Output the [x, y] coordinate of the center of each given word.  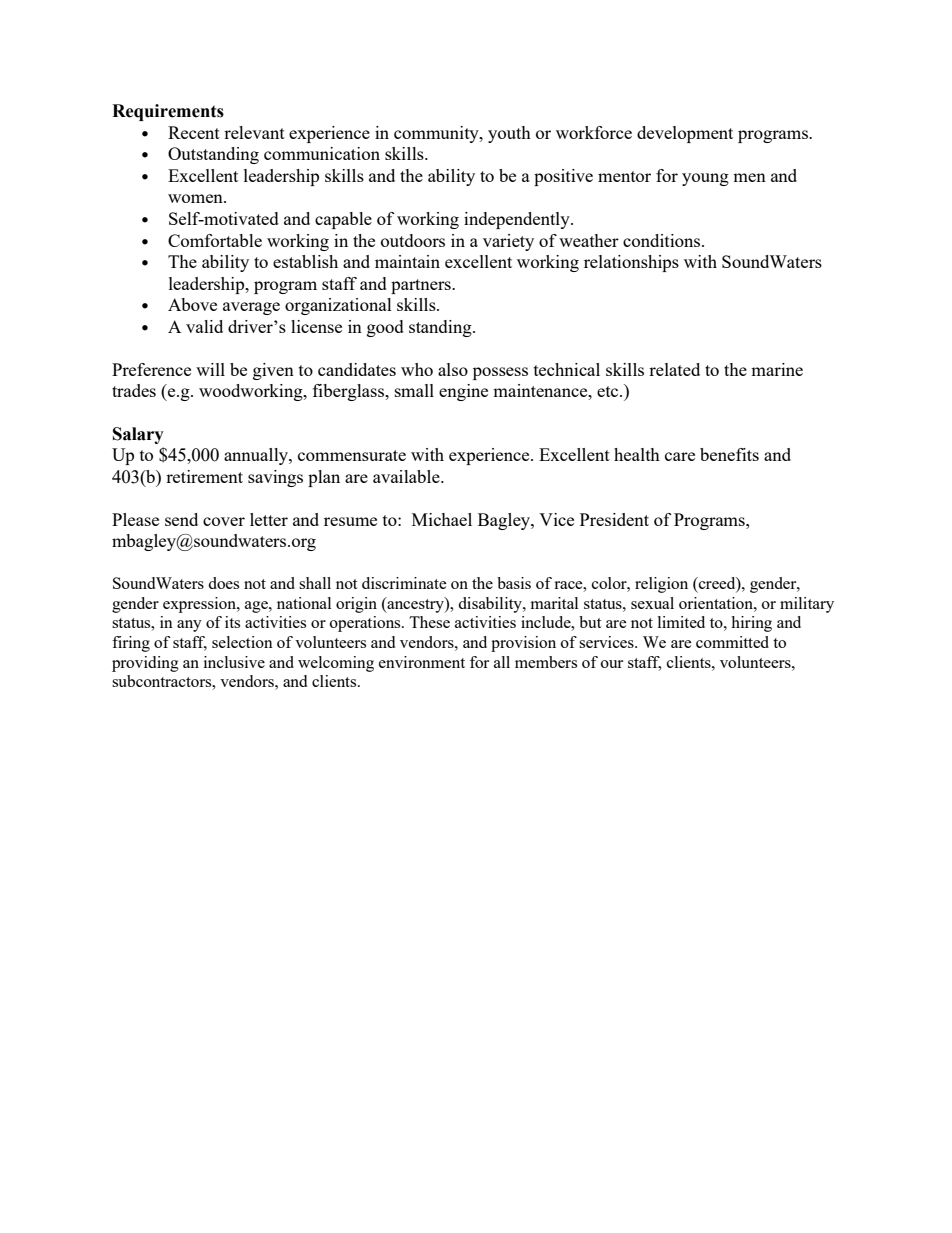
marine [777, 369]
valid [204, 326]
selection [242, 642]
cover [224, 521]
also [453, 369]
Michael [442, 519]
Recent [194, 132]
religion [661, 585]
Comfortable [215, 240]
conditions [663, 240]
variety [508, 242]
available [407, 476]
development [685, 134]
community [437, 134]
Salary [138, 435]
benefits [729, 454]
